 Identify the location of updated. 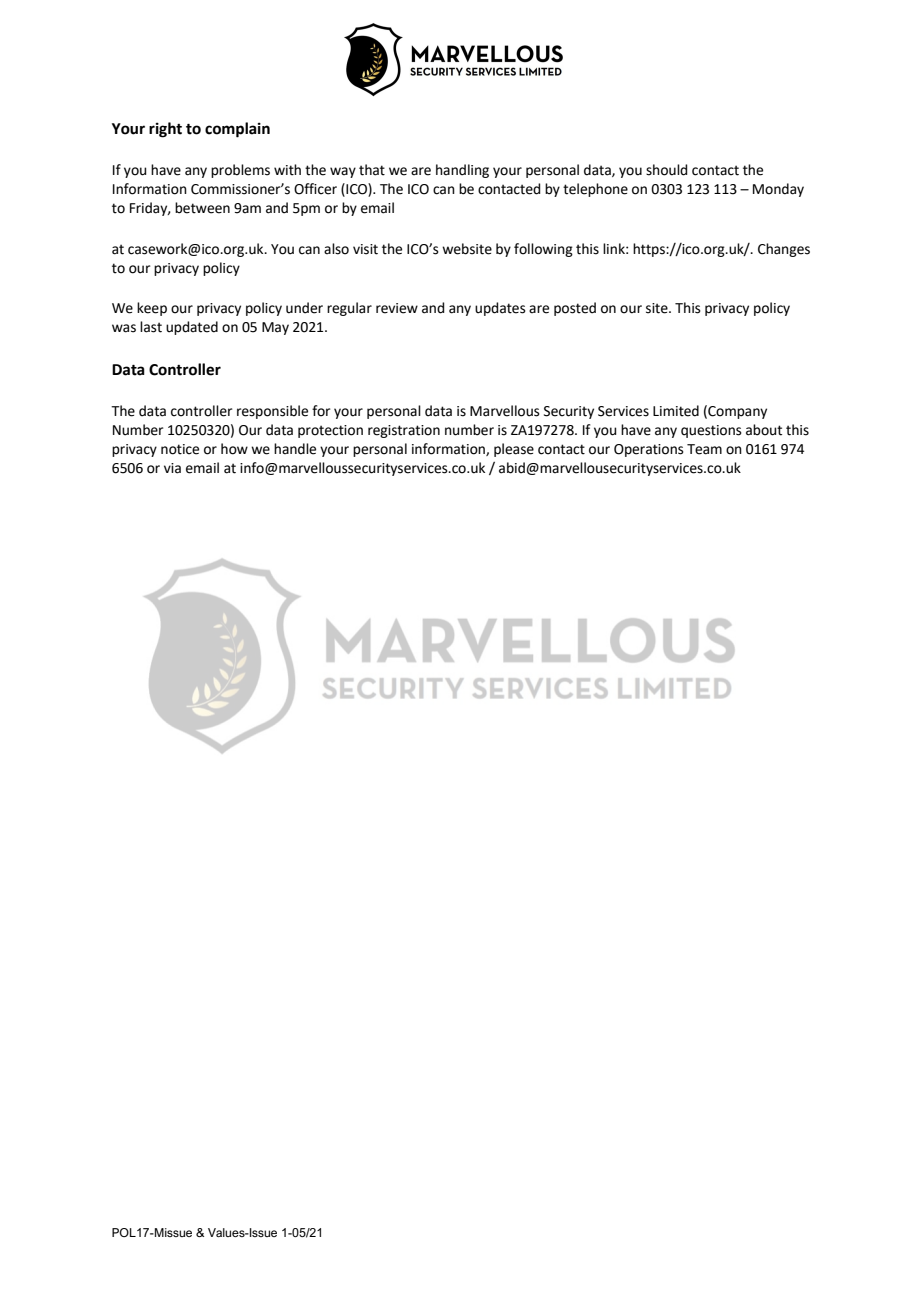
(192, 328).
